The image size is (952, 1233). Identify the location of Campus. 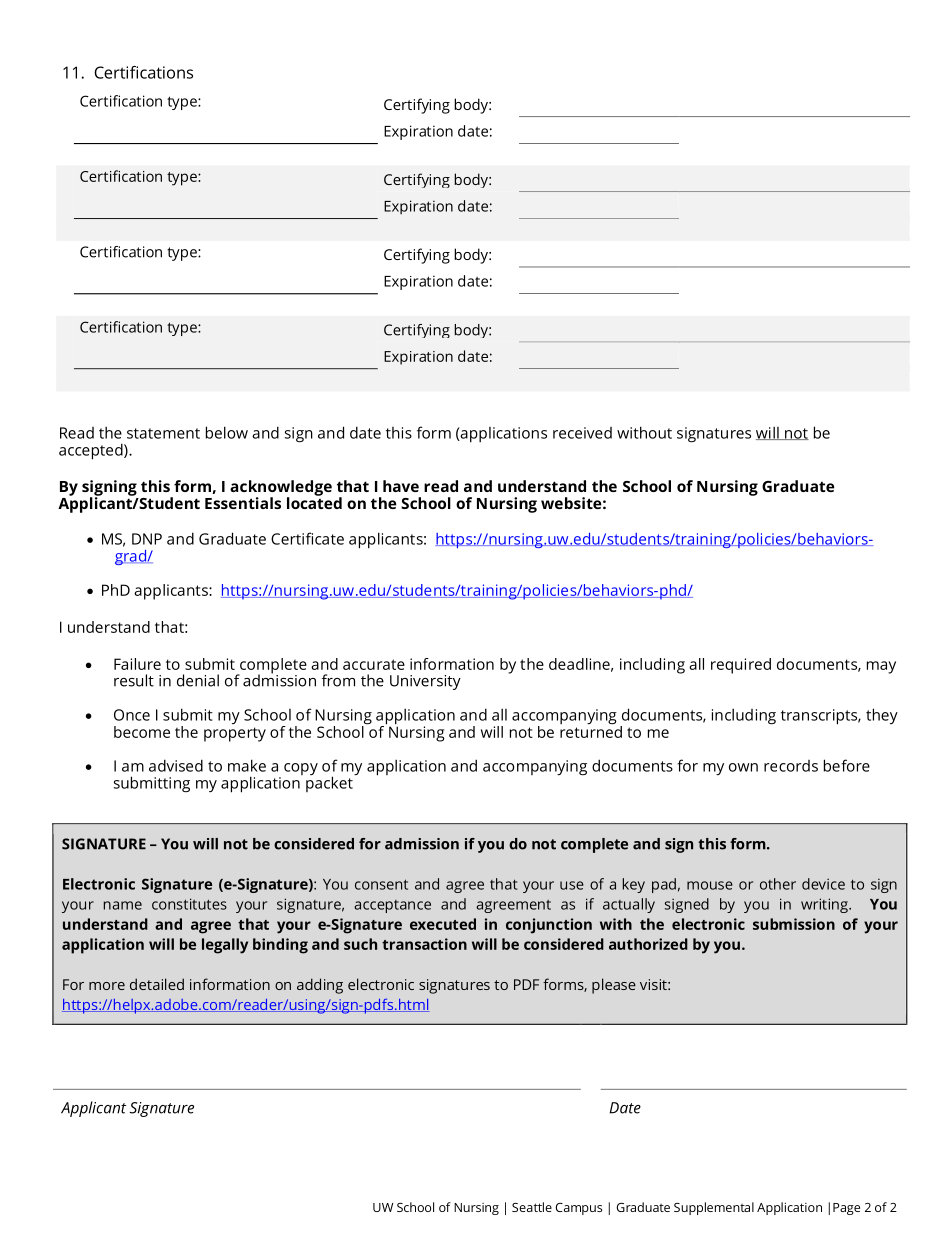
(578, 1209).
